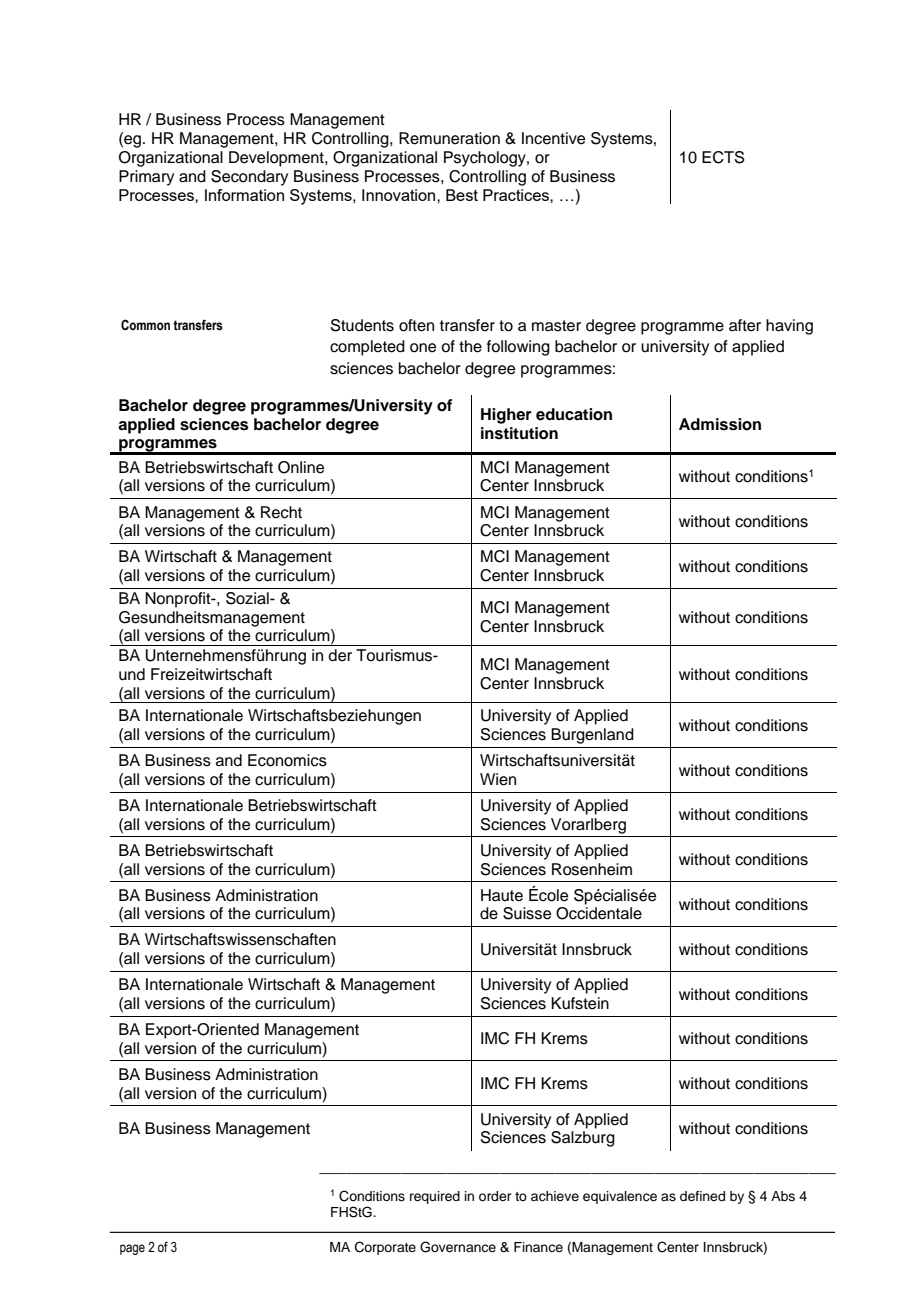  What do you see at coordinates (723, 157) in the document?
I see `ECTS` at bounding box center [723, 157].
